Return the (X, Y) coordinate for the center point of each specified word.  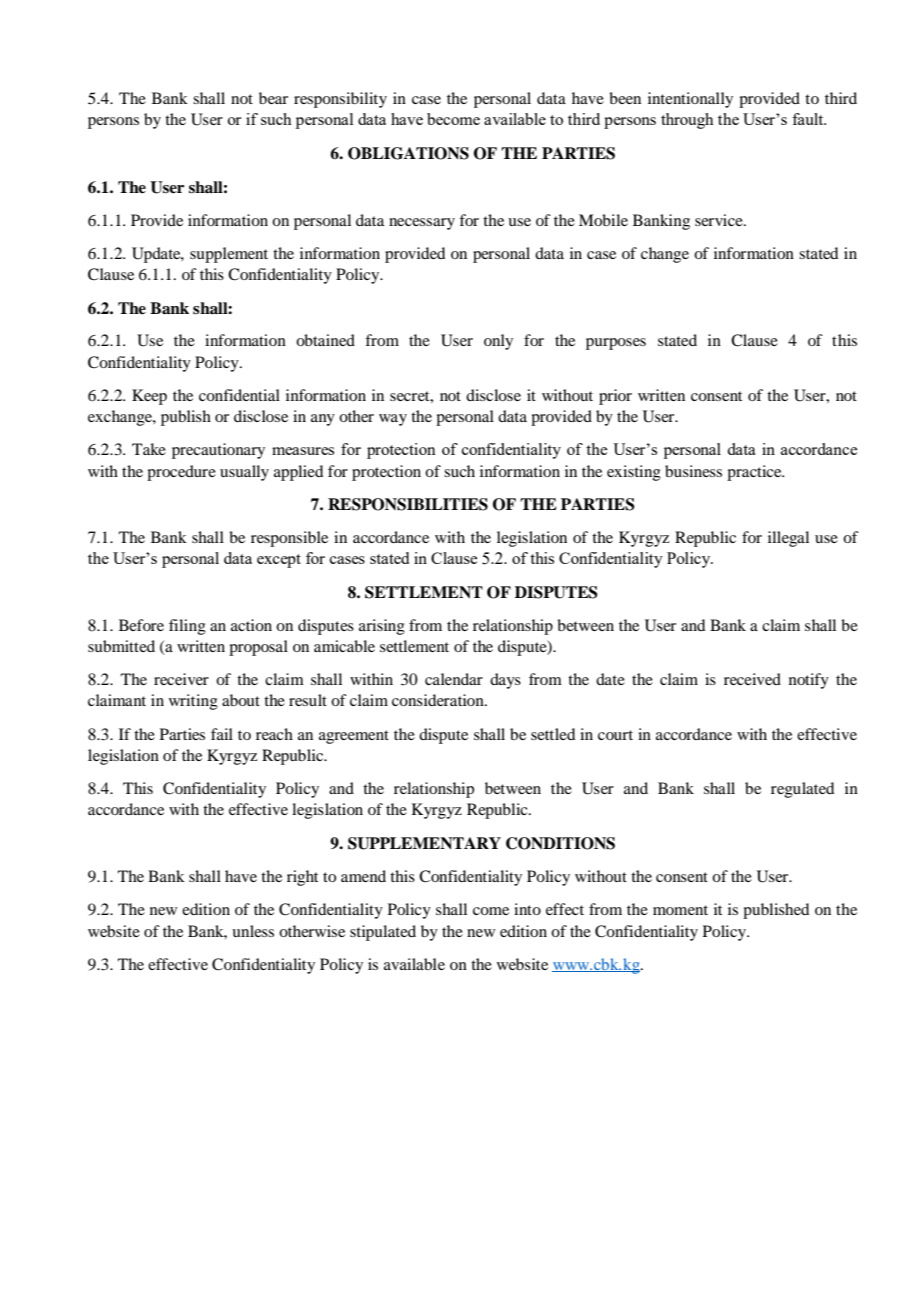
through (687, 121)
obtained (325, 340)
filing (187, 627)
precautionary (218, 451)
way (393, 420)
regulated (802, 790)
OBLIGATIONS (408, 153)
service (720, 220)
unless (253, 931)
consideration (439, 700)
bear (273, 98)
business (693, 471)
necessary (422, 224)
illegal (788, 539)
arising (382, 627)
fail (222, 734)
